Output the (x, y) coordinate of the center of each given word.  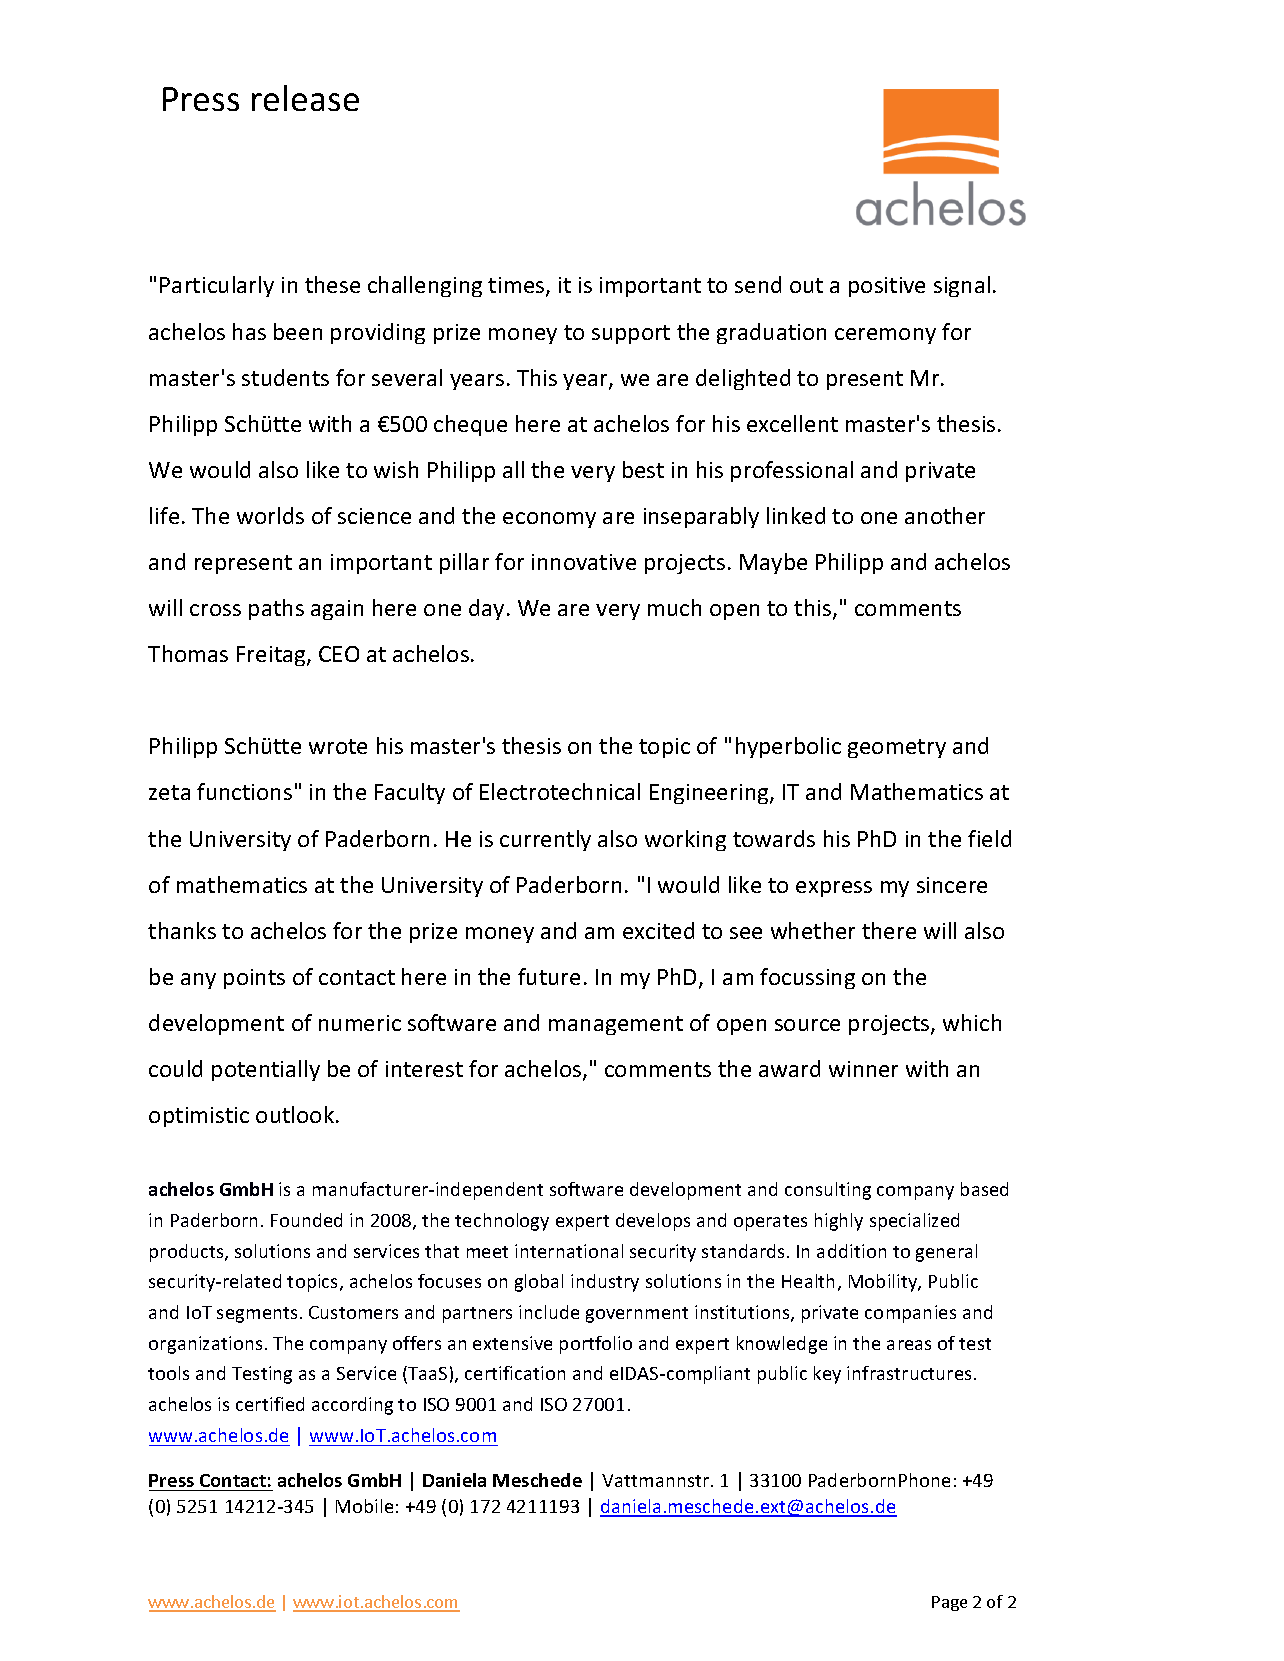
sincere (952, 885)
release (305, 98)
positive (887, 287)
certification (515, 1373)
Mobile (364, 1506)
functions (244, 791)
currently (545, 840)
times (517, 286)
